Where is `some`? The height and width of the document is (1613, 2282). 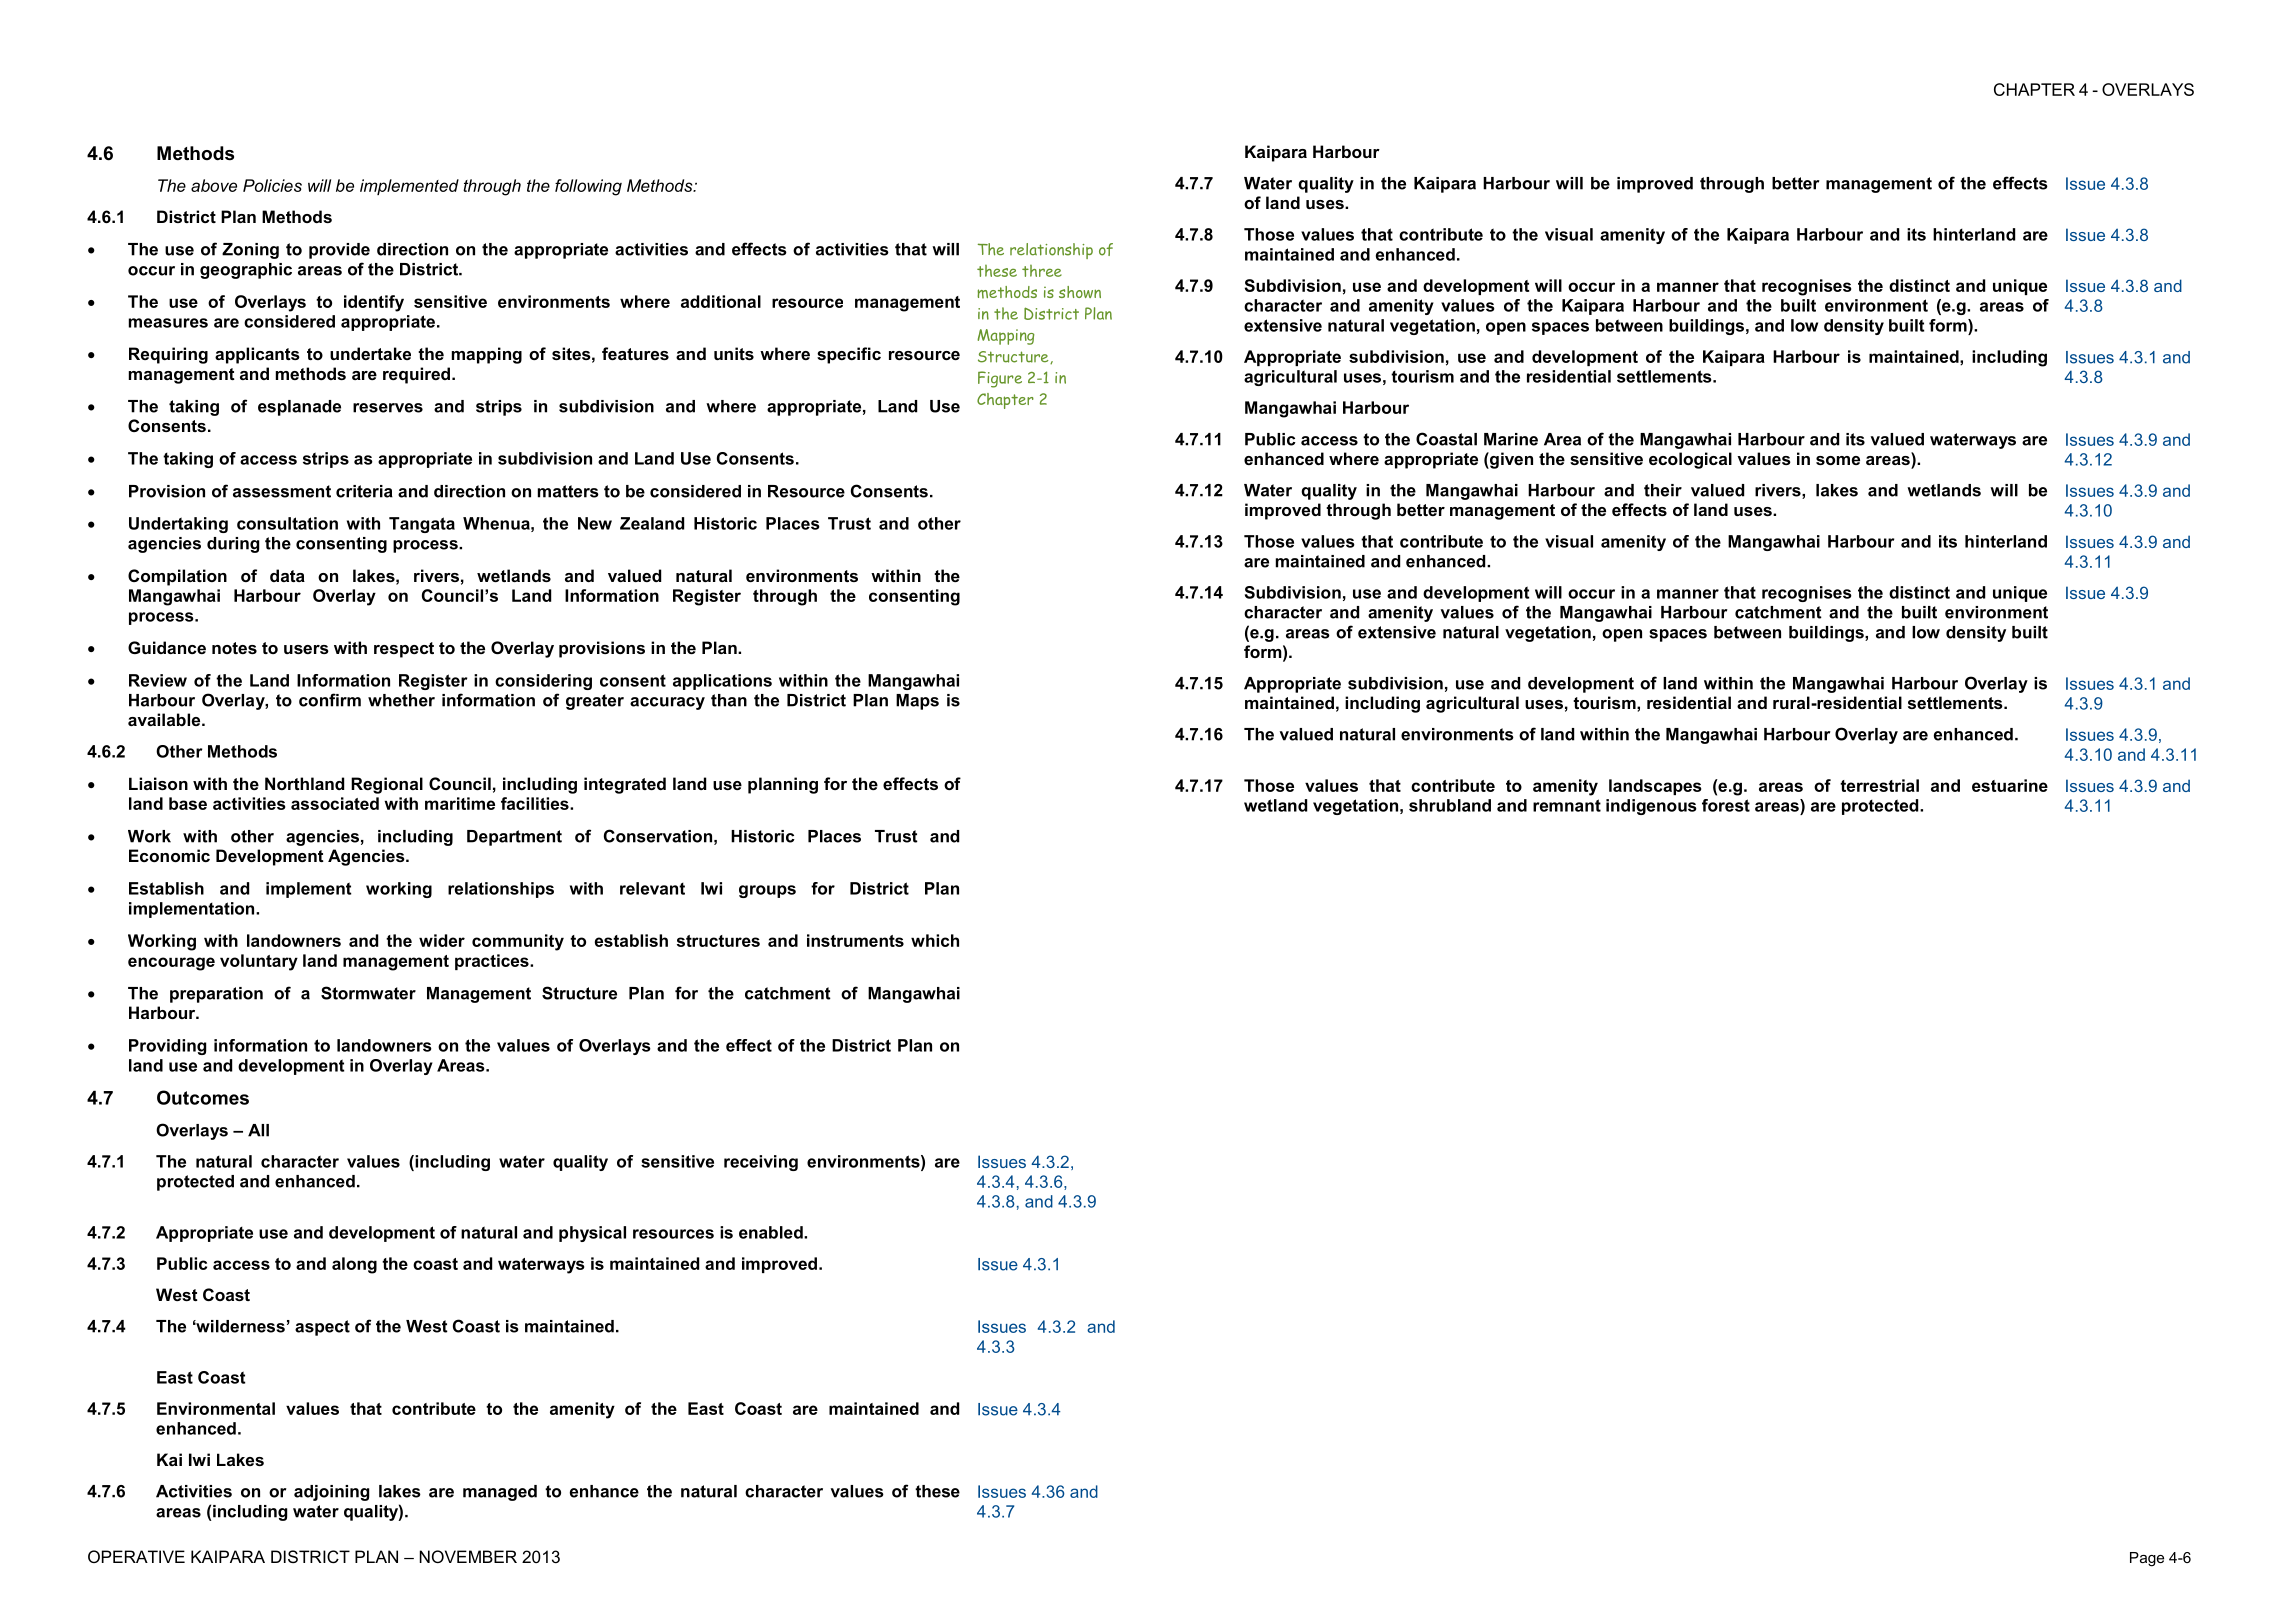
some is located at coordinates (1838, 460).
